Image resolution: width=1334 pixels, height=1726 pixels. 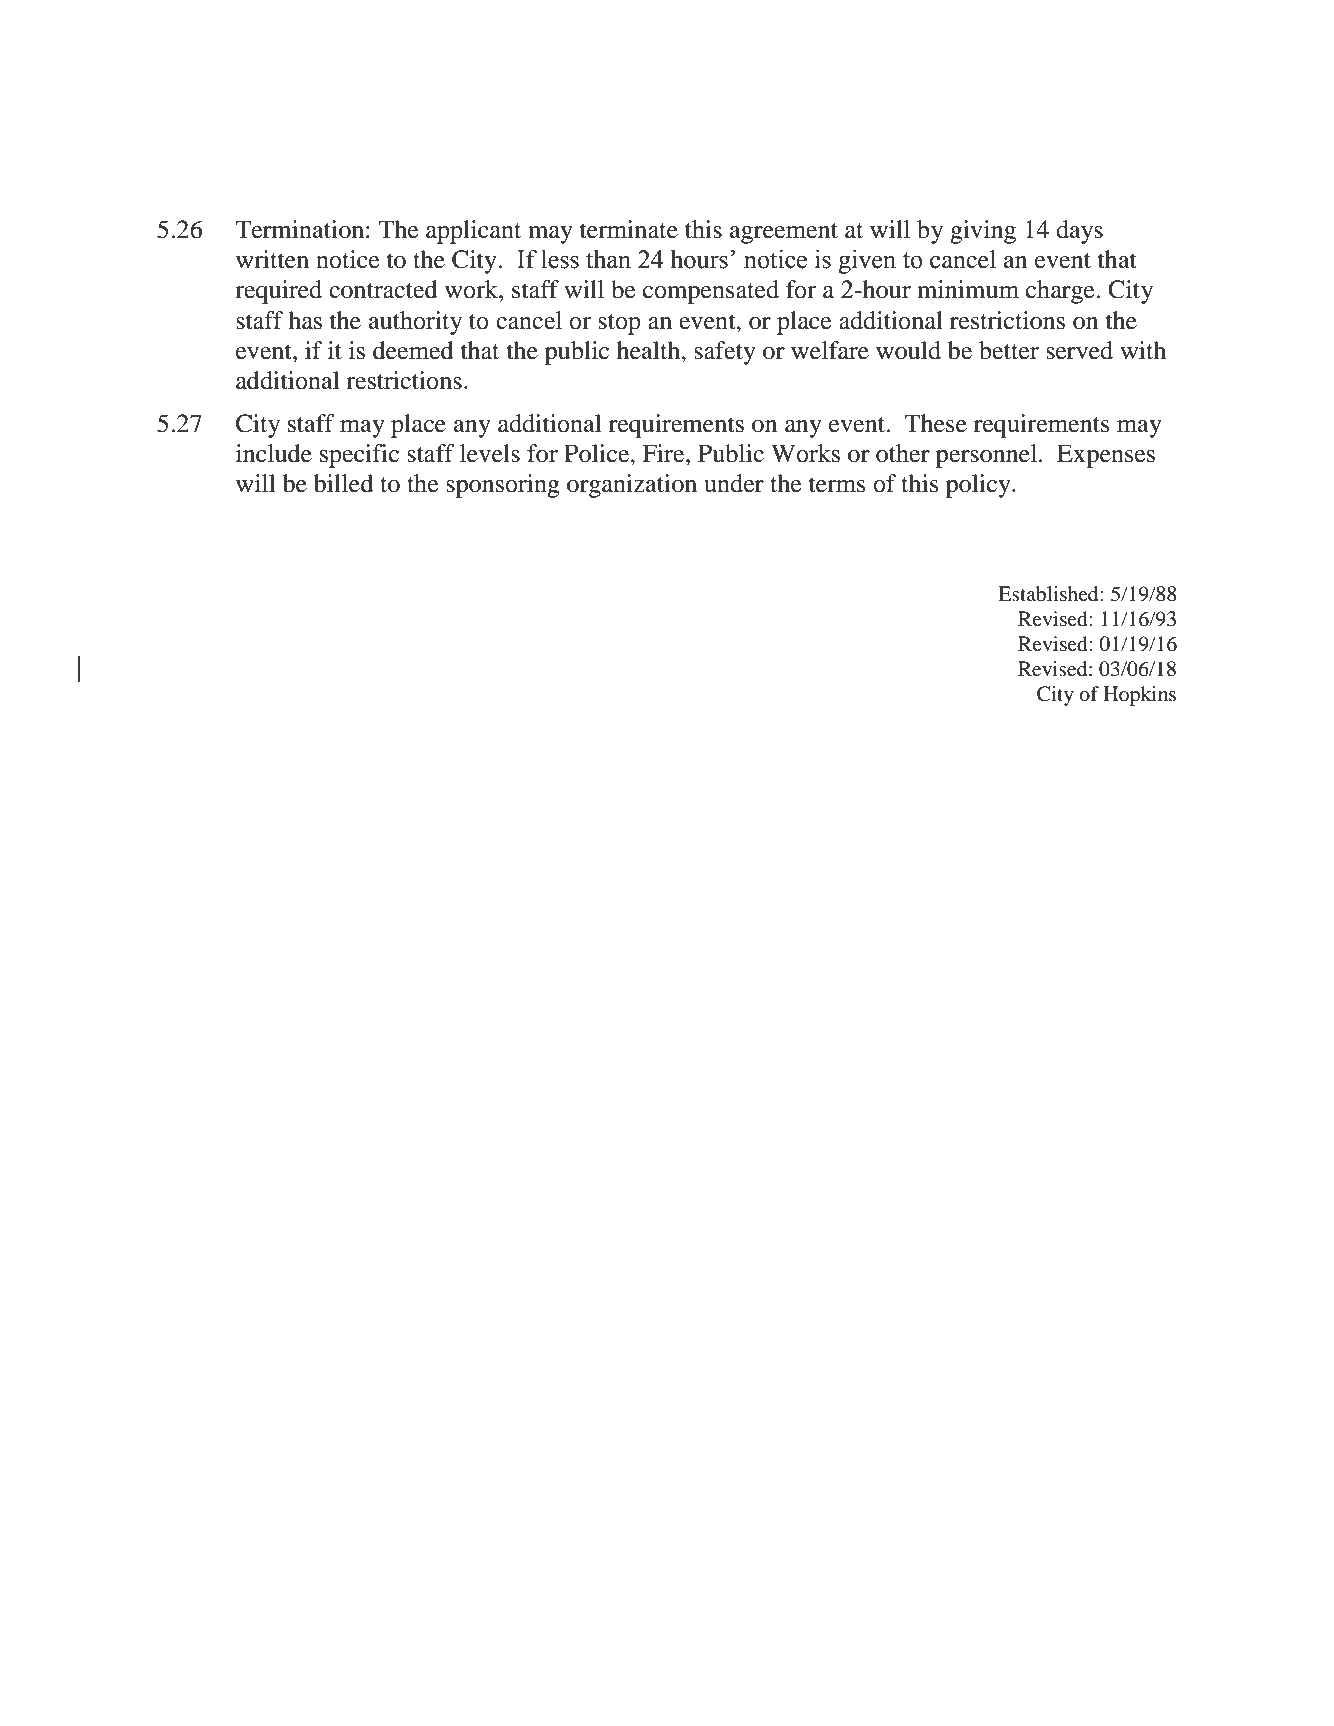 I want to click on days, so click(x=1079, y=232).
